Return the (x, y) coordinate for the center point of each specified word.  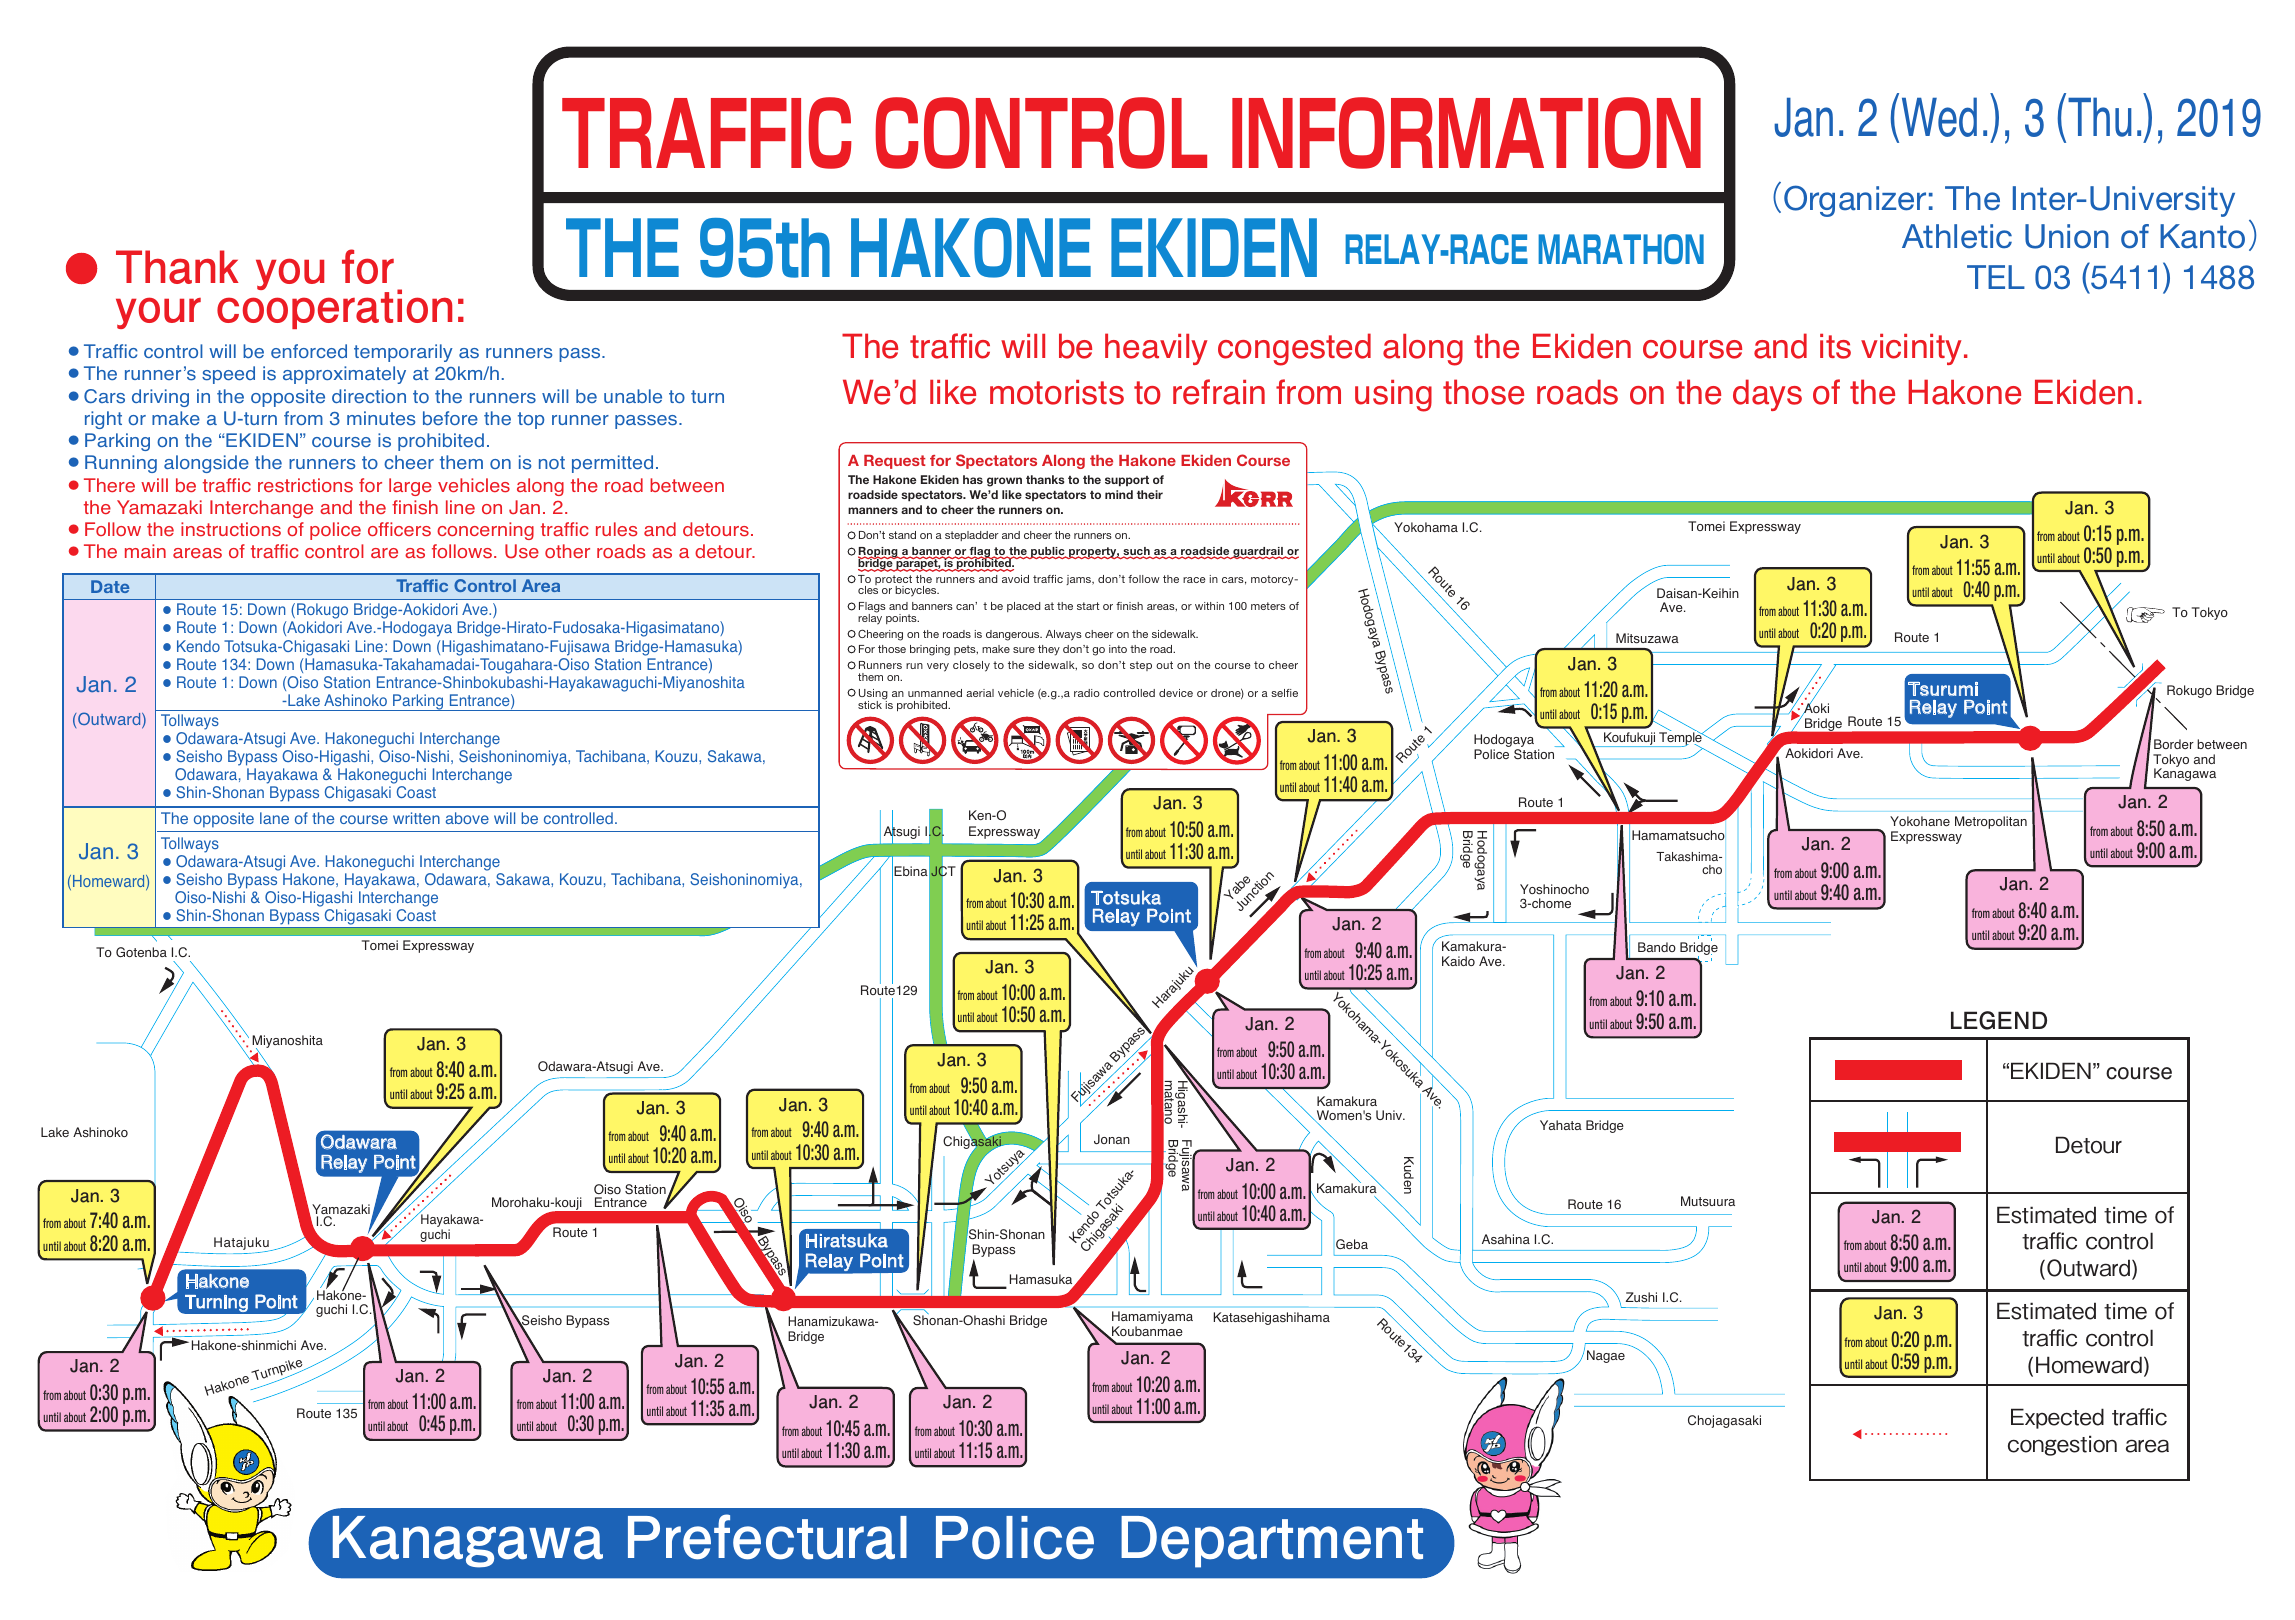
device (1176, 693)
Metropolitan (1991, 822)
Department (1272, 1542)
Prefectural (767, 1537)
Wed (1939, 117)
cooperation (334, 308)
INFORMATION (1466, 133)
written (416, 818)
